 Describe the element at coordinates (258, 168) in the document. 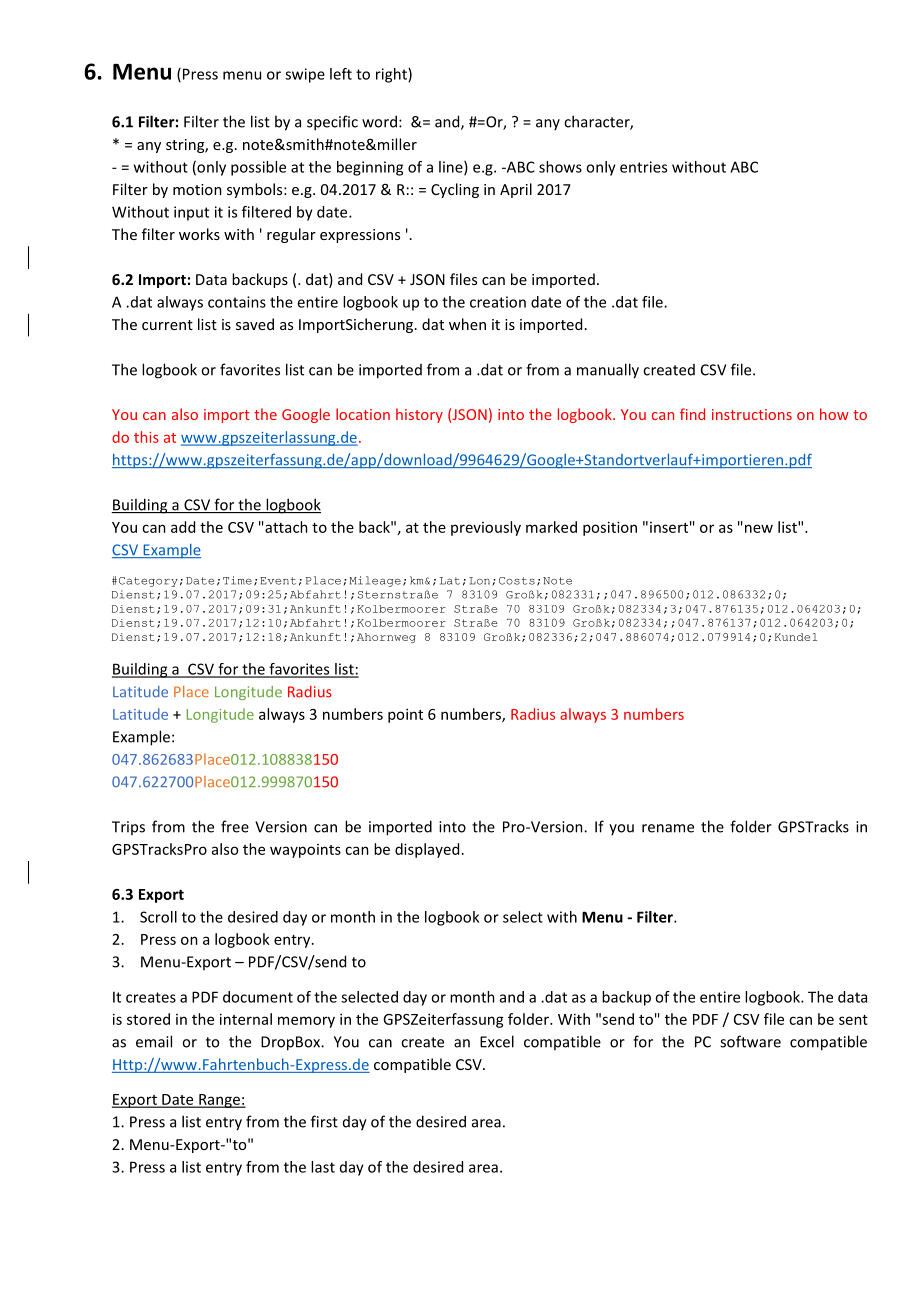

I see `possible` at that location.
